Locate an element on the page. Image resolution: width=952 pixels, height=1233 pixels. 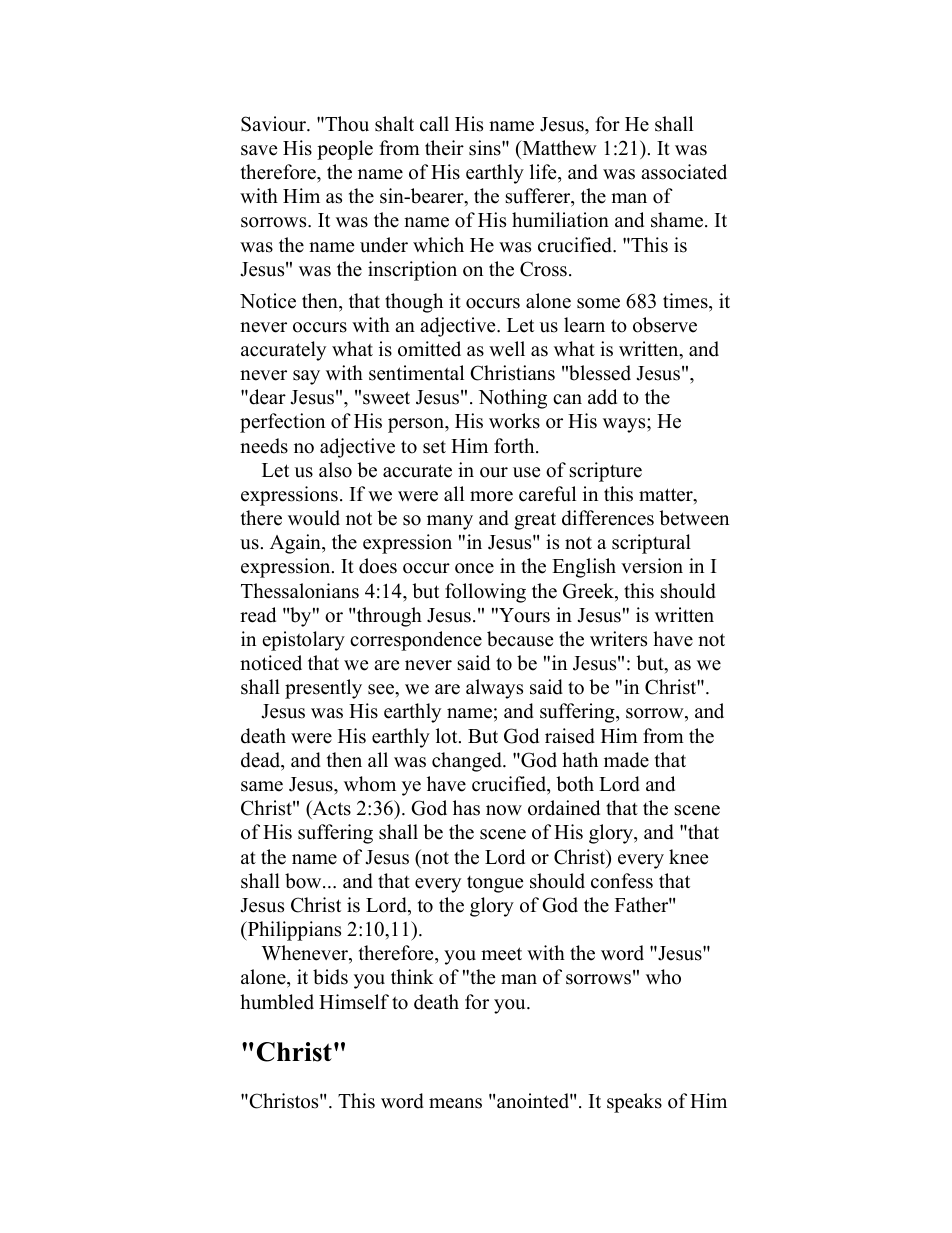
bow is located at coordinates (304, 881).
